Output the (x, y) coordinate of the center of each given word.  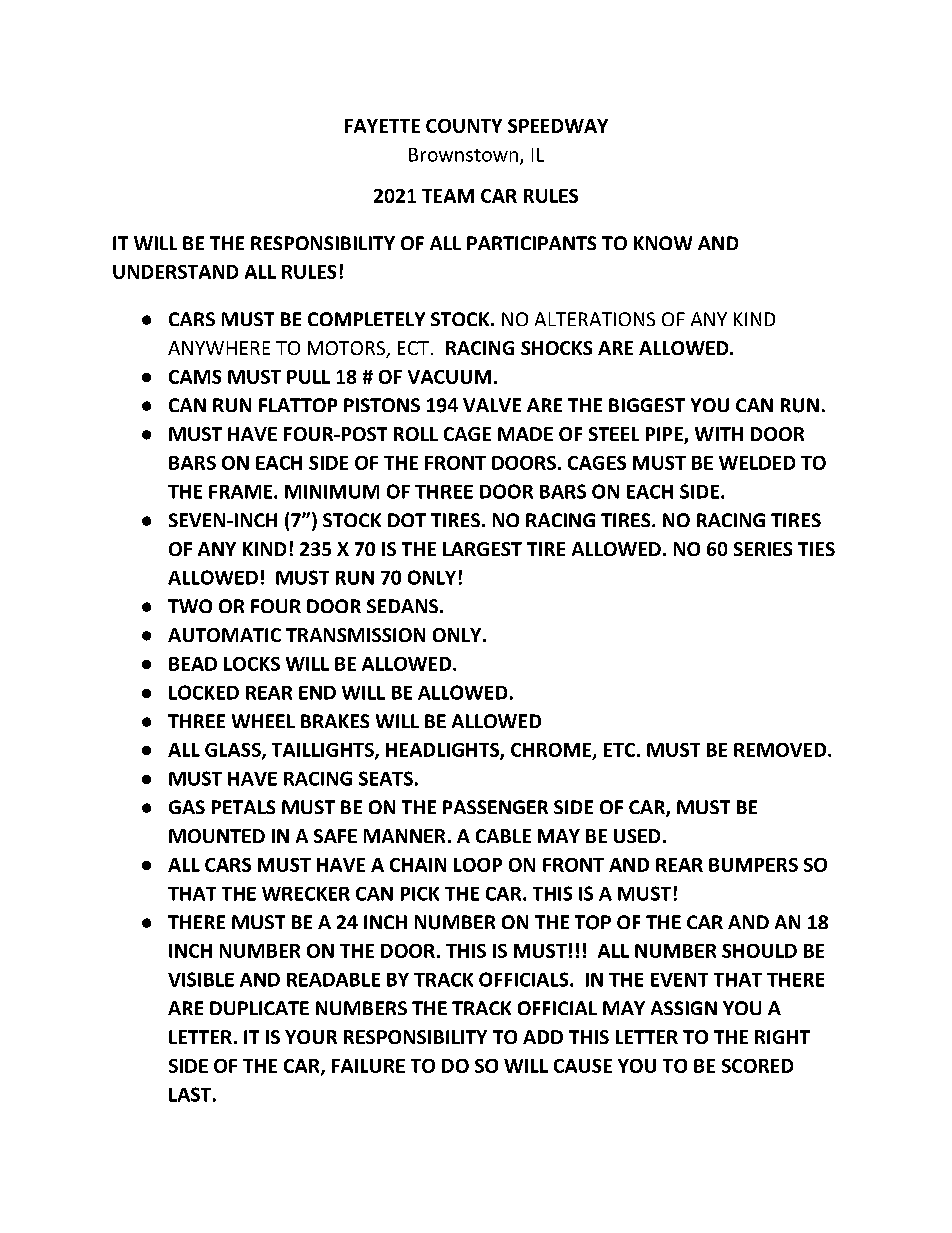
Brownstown (463, 155)
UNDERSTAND (175, 272)
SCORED (757, 1066)
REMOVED (781, 750)
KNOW (663, 243)
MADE (525, 434)
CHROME (552, 751)
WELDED (757, 463)
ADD (543, 1037)
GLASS (234, 751)
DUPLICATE (259, 1008)
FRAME (242, 492)
